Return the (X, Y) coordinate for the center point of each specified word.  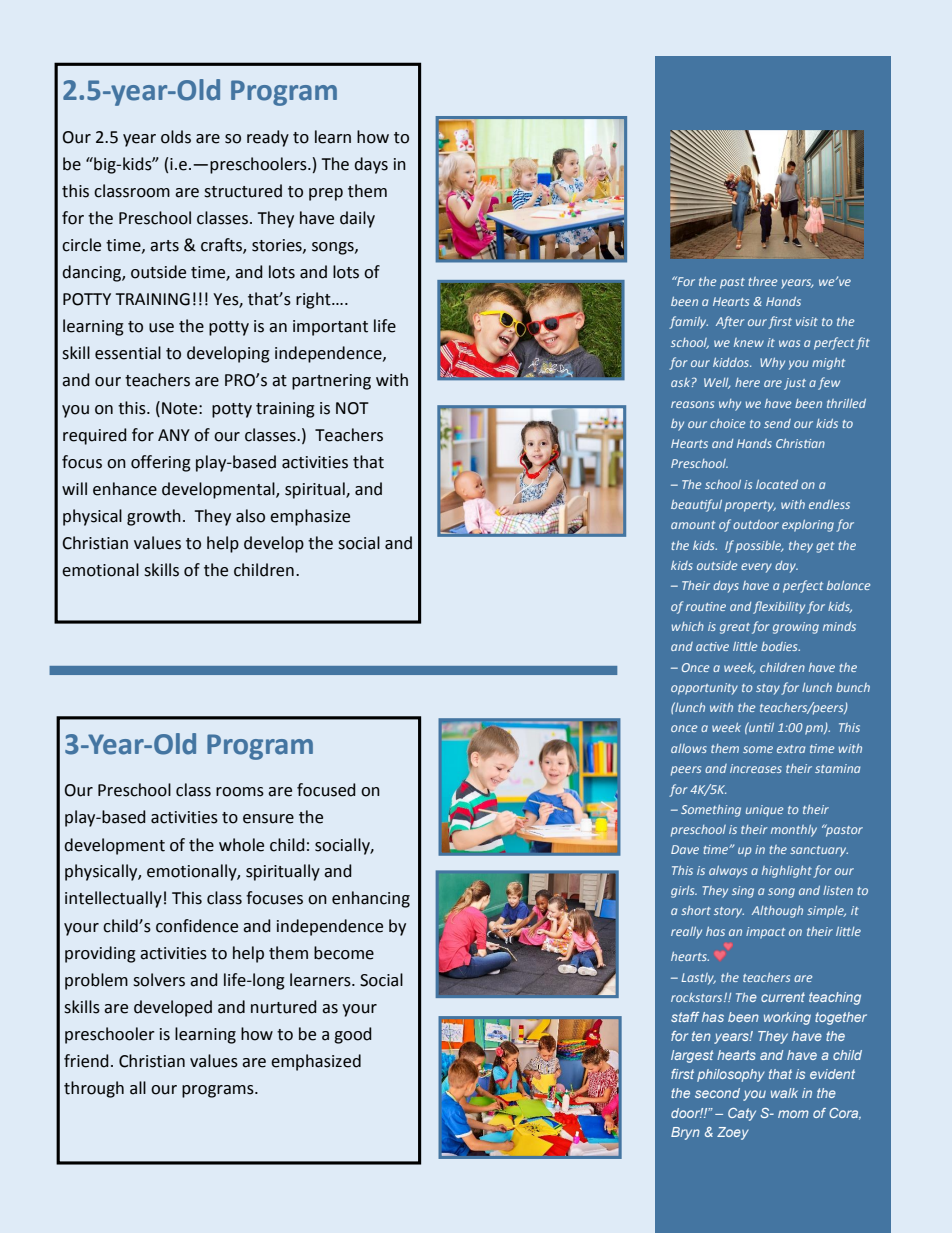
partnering (331, 382)
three (762, 281)
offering (161, 463)
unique (764, 811)
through (94, 1089)
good (353, 1035)
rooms (240, 792)
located (777, 484)
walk (784, 1093)
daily (357, 219)
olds (176, 137)
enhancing (371, 899)
